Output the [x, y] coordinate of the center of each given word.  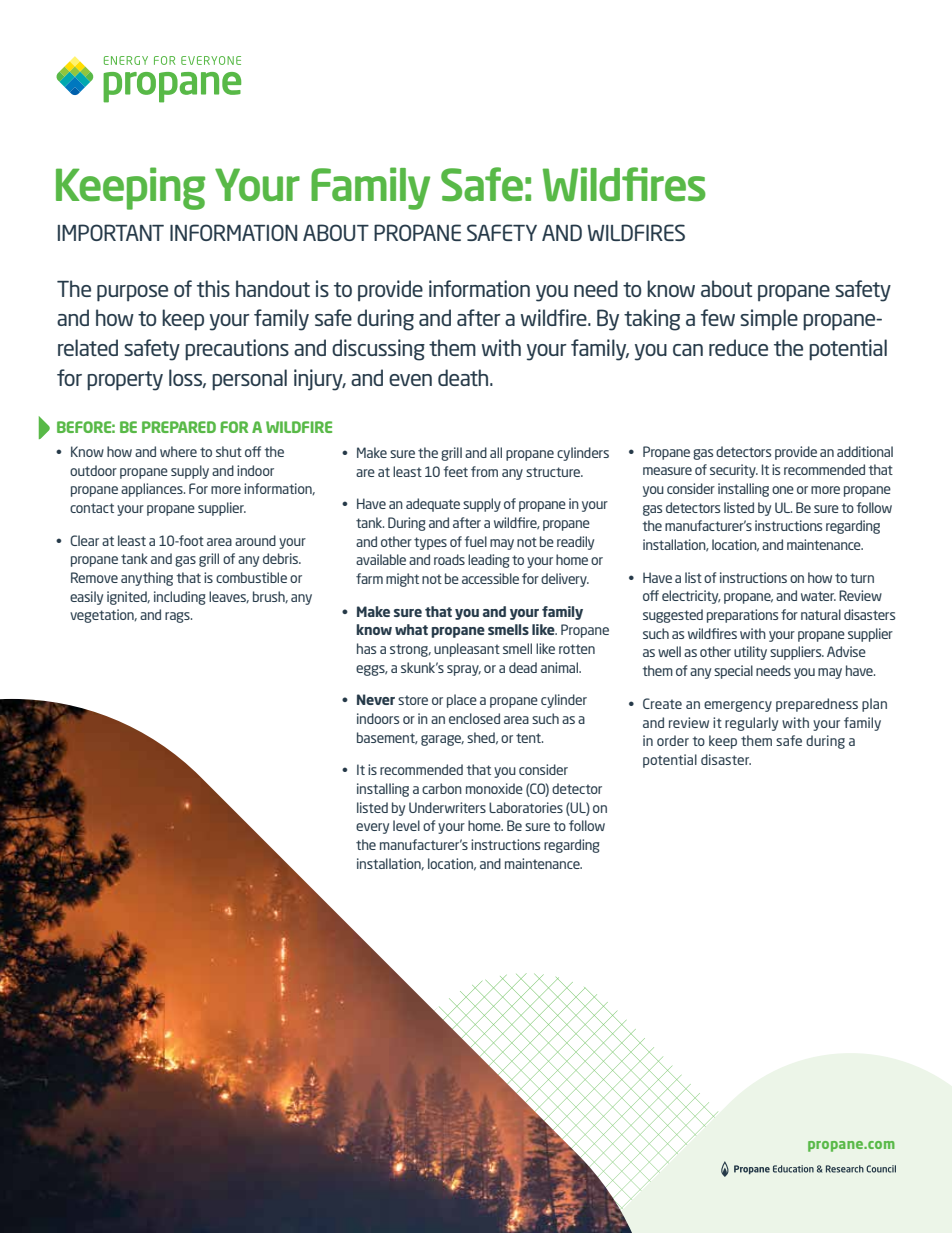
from [484, 471]
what [411, 629]
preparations [742, 616]
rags [178, 617]
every [372, 828]
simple [769, 320]
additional [865, 451]
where [178, 451]
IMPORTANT [111, 232]
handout [273, 288]
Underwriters [447, 807]
